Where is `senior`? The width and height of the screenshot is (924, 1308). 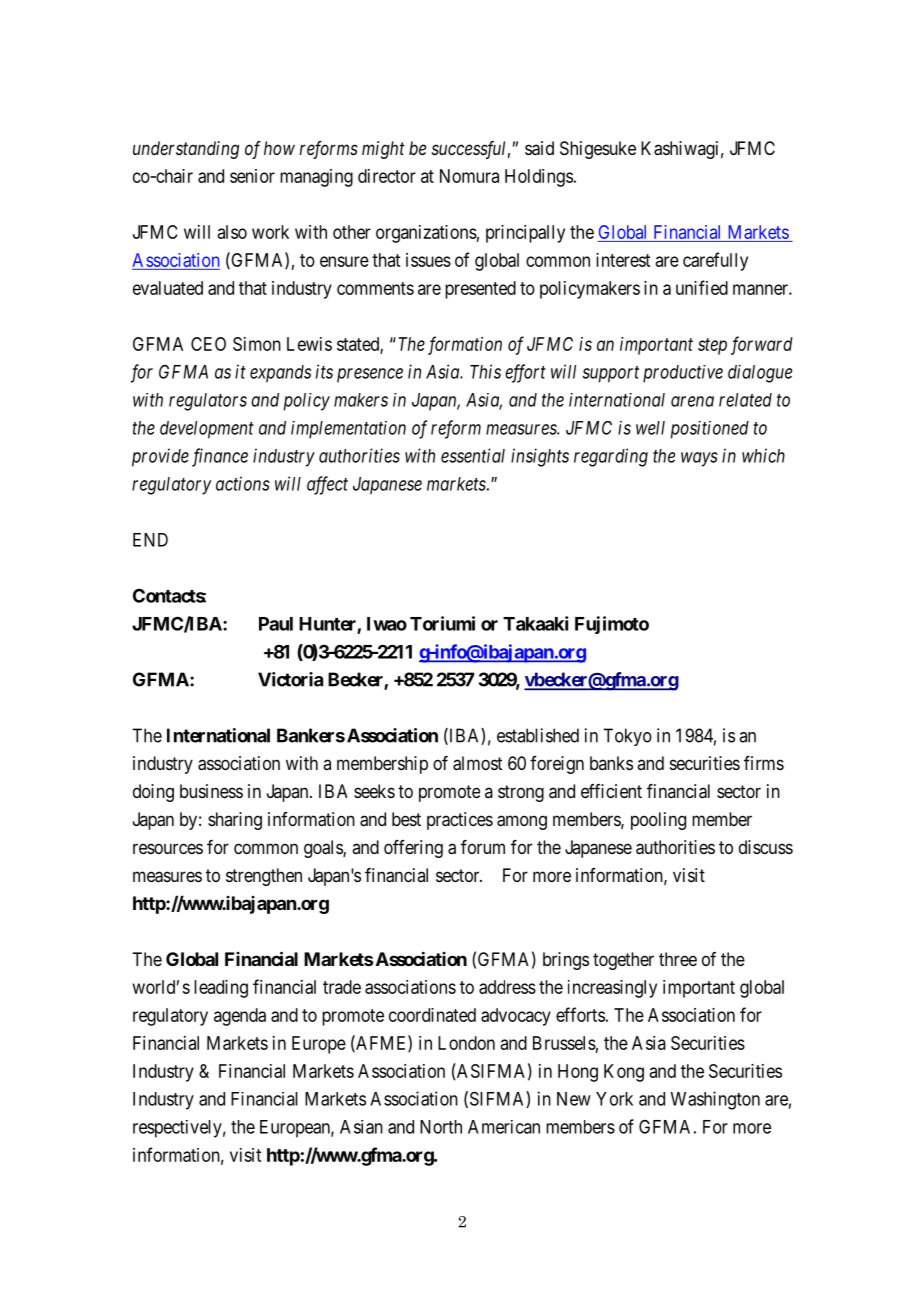
senior is located at coordinates (252, 176).
